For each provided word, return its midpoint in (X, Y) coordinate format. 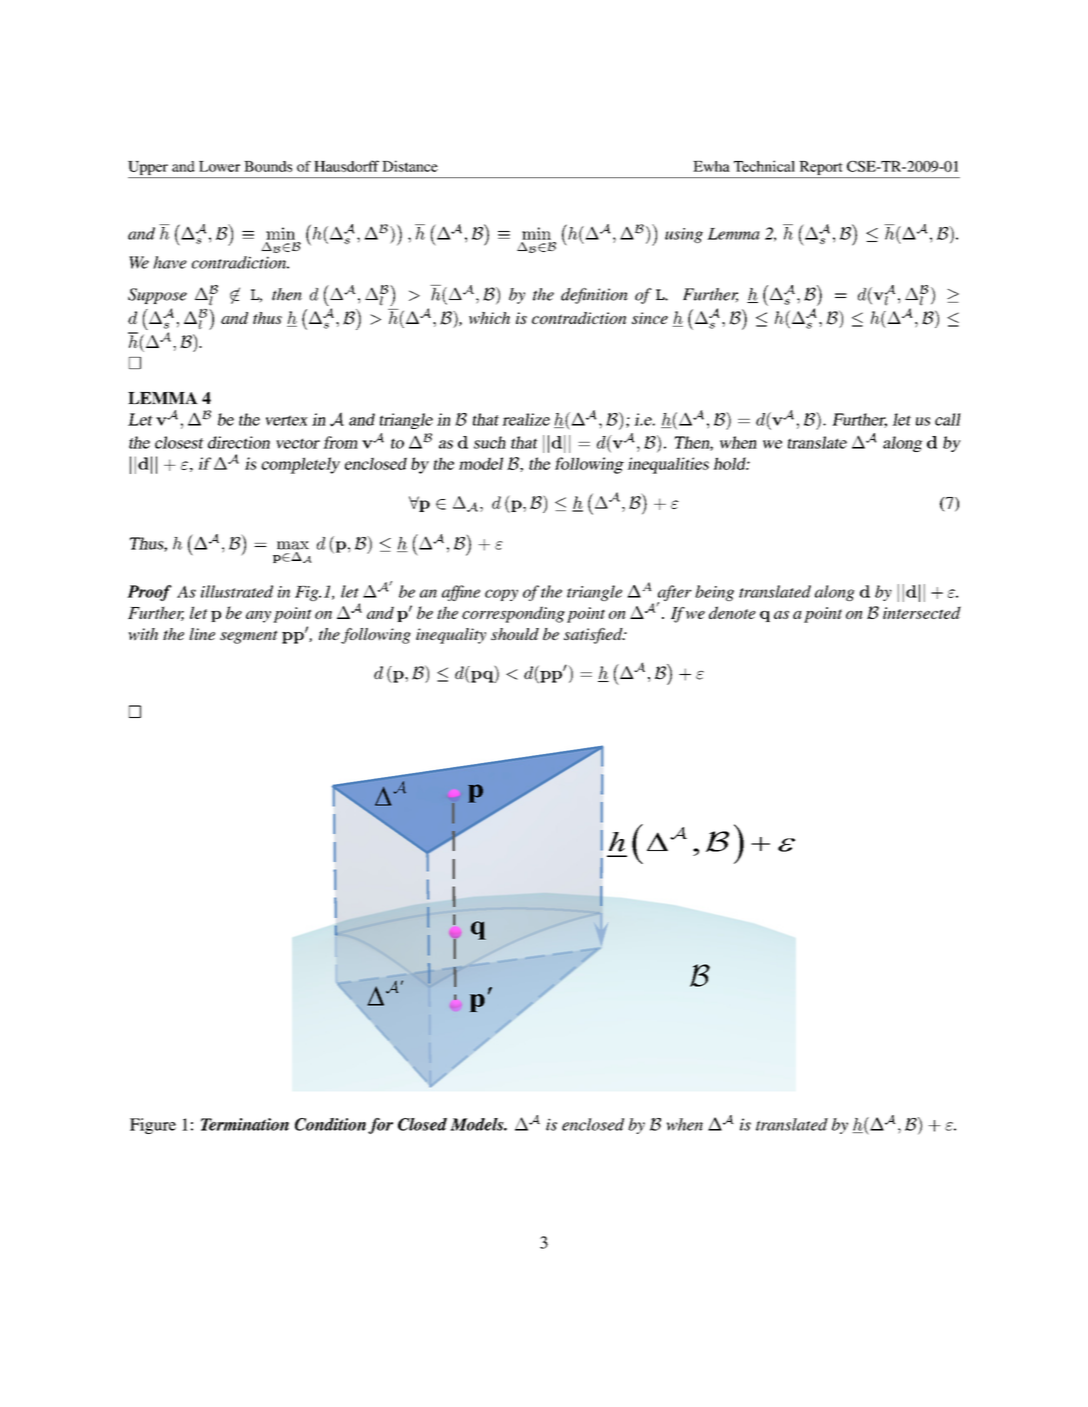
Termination (245, 1124)
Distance (410, 166)
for (380, 1126)
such (490, 442)
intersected (922, 612)
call (948, 419)
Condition (330, 1124)
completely (300, 465)
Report (821, 169)
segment (249, 637)
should (515, 634)
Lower (219, 166)
